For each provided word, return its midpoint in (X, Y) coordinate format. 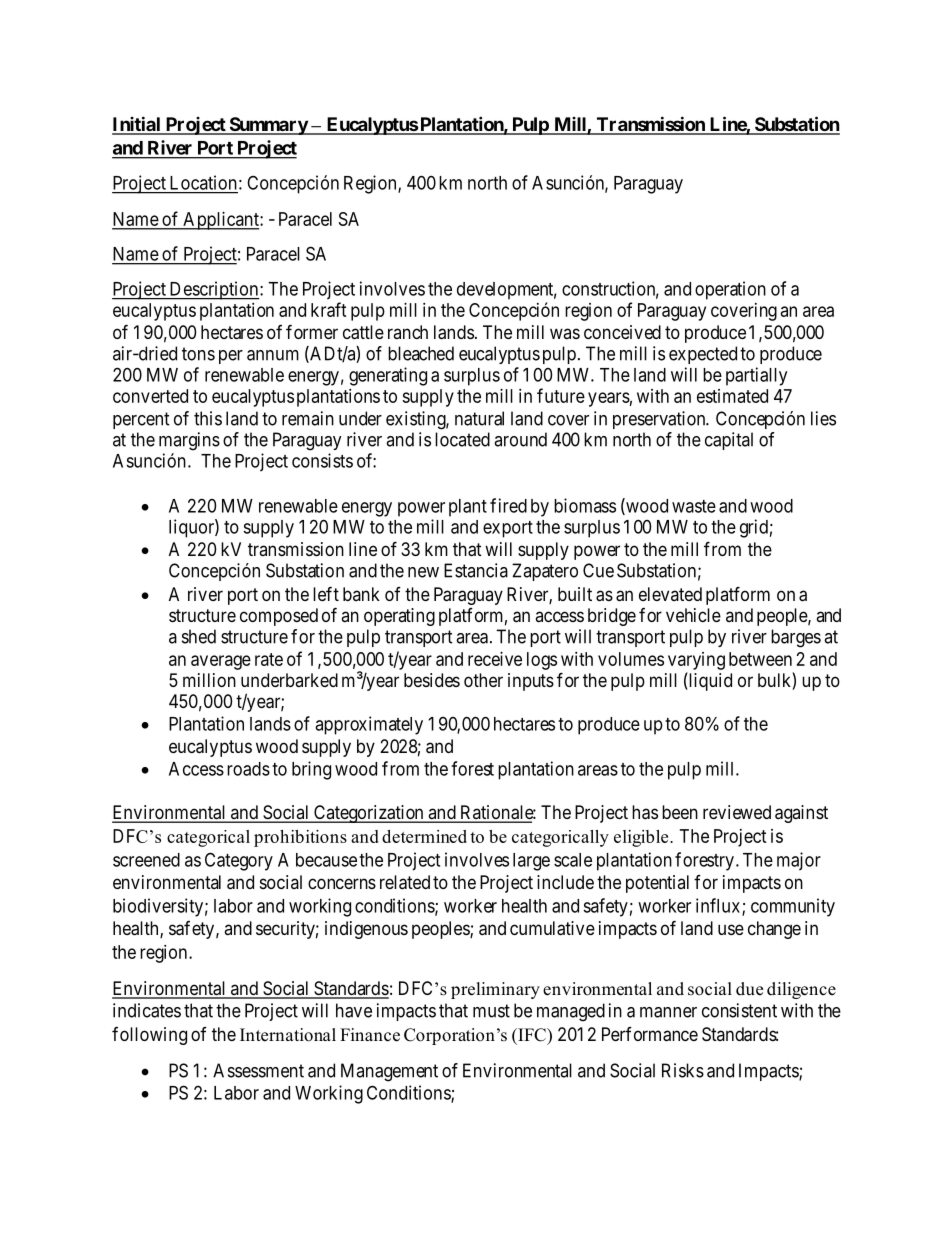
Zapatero (545, 572)
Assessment (258, 1070)
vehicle (693, 615)
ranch (408, 332)
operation (730, 290)
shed (199, 636)
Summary (268, 126)
